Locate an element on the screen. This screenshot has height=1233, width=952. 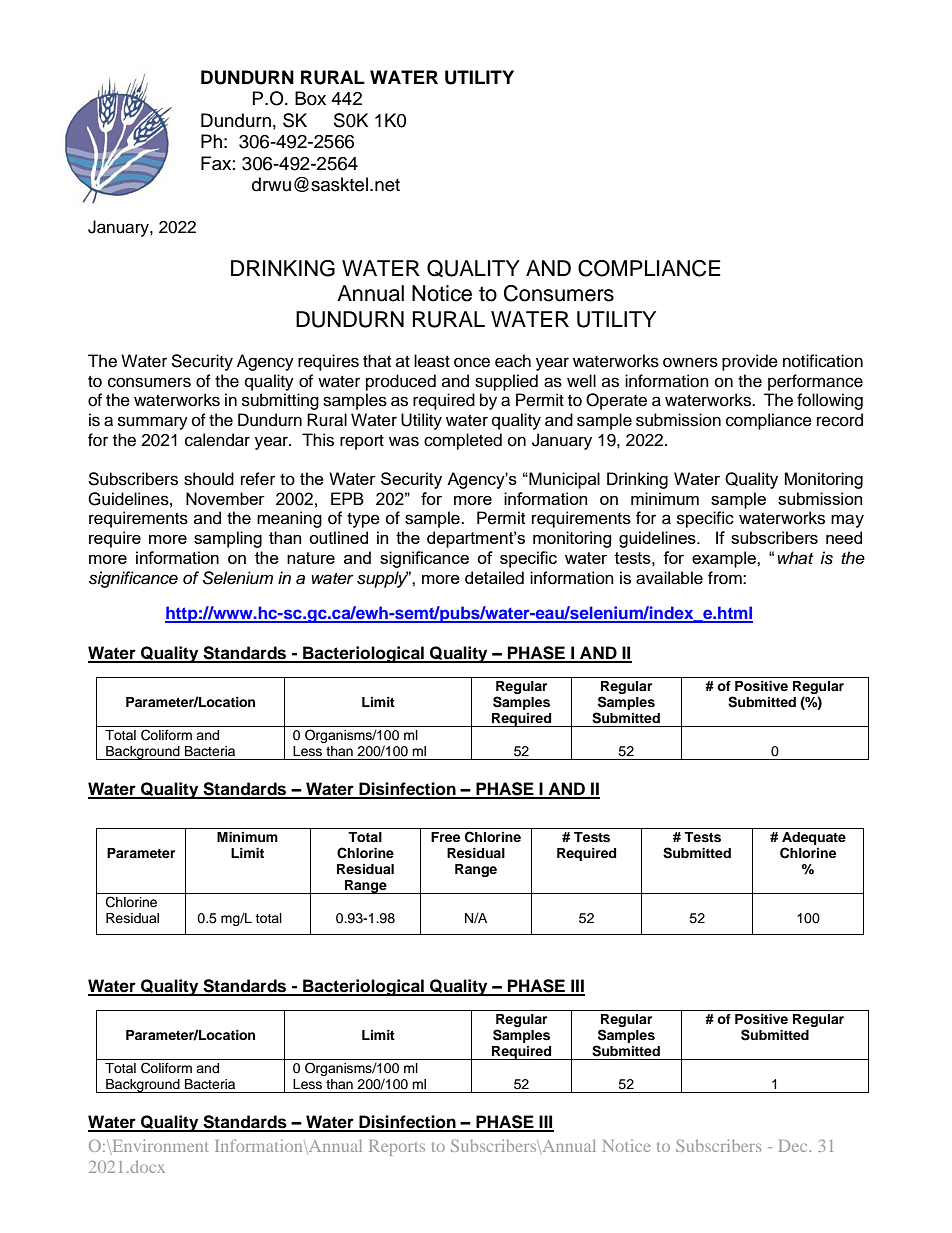
Box is located at coordinates (310, 98).
